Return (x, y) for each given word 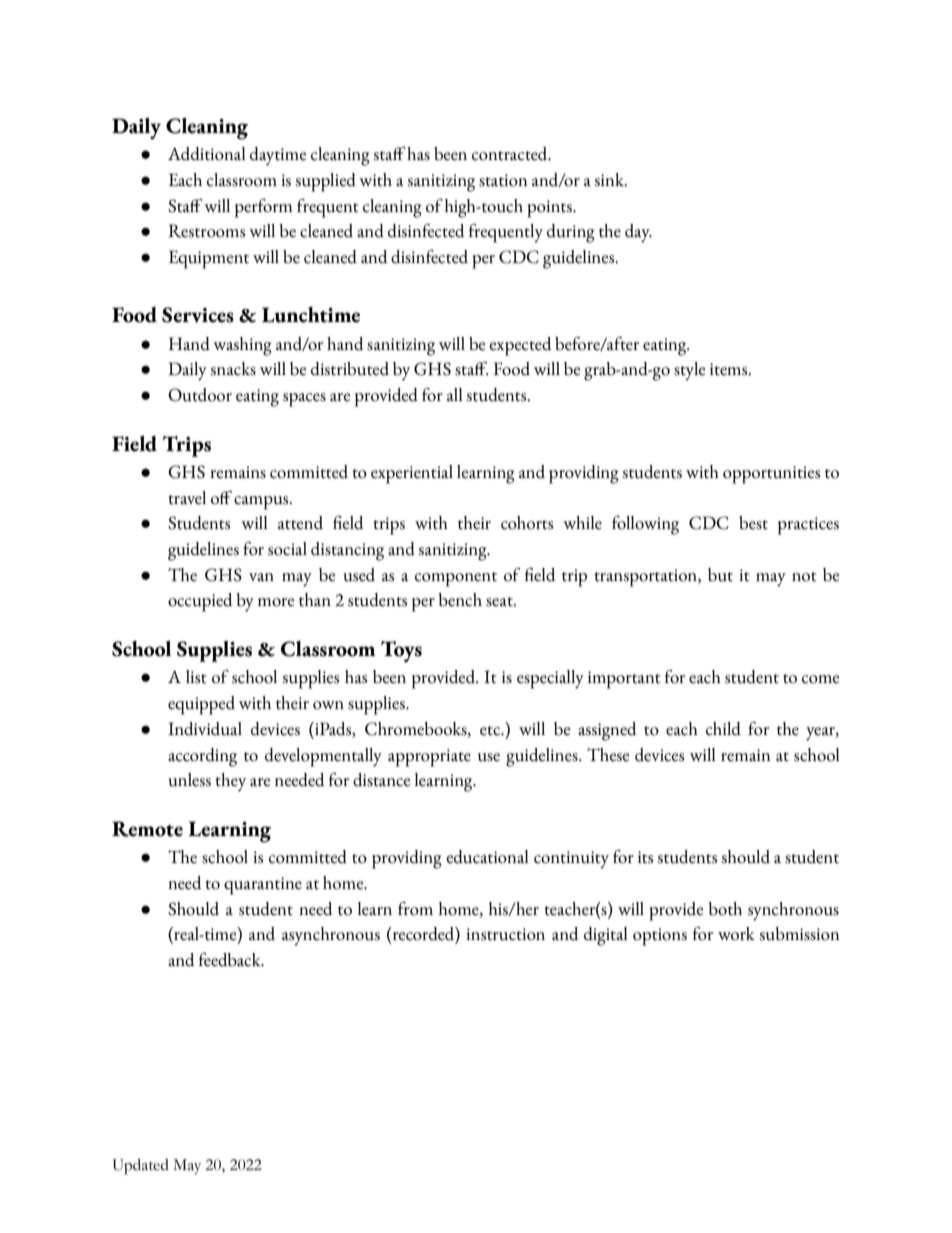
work (736, 934)
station (503, 180)
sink (610, 180)
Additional (207, 154)
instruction (505, 934)
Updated (141, 1167)
